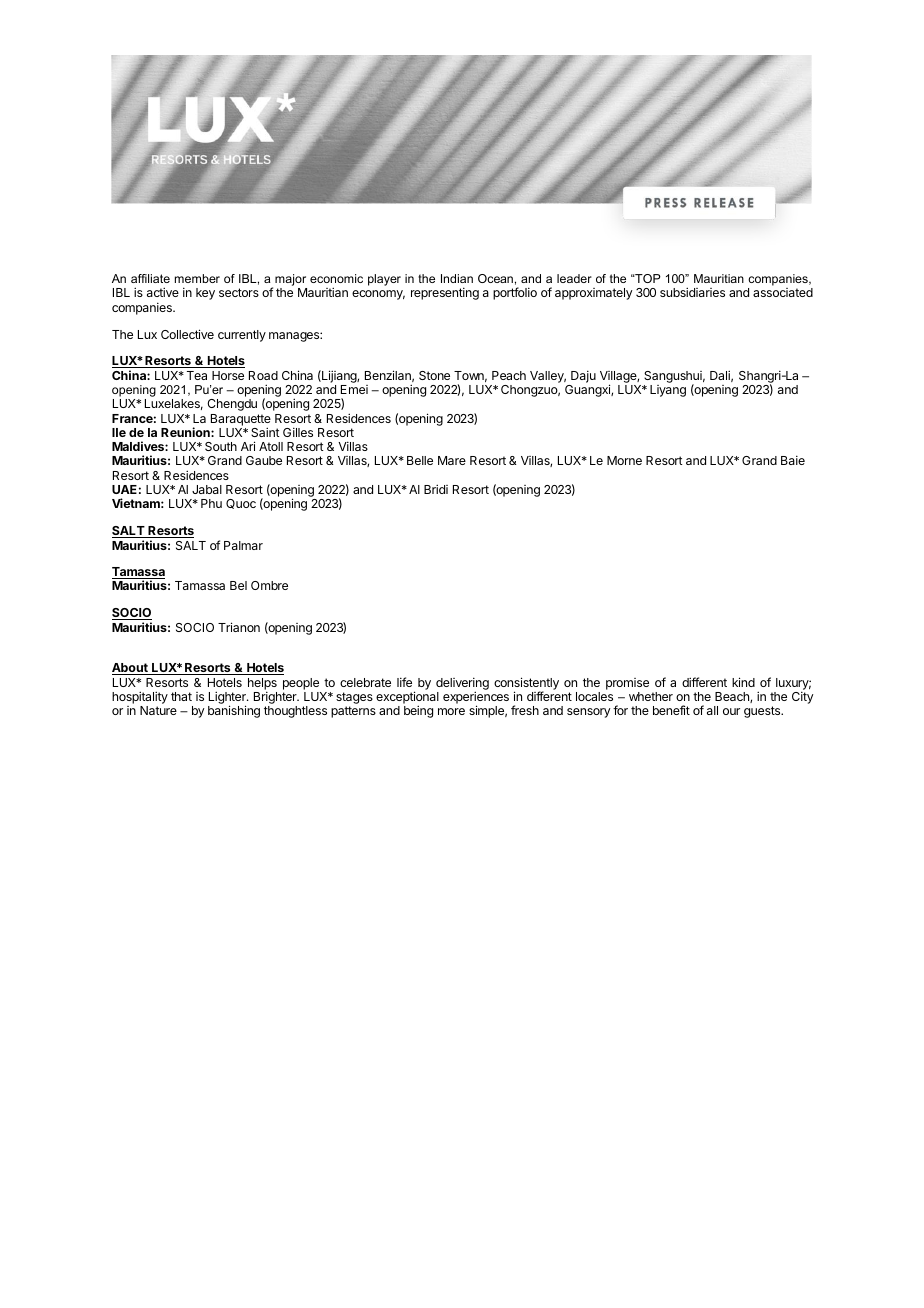  What do you see at coordinates (452, 460) in the screenshot?
I see `Mare` at bounding box center [452, 460].
